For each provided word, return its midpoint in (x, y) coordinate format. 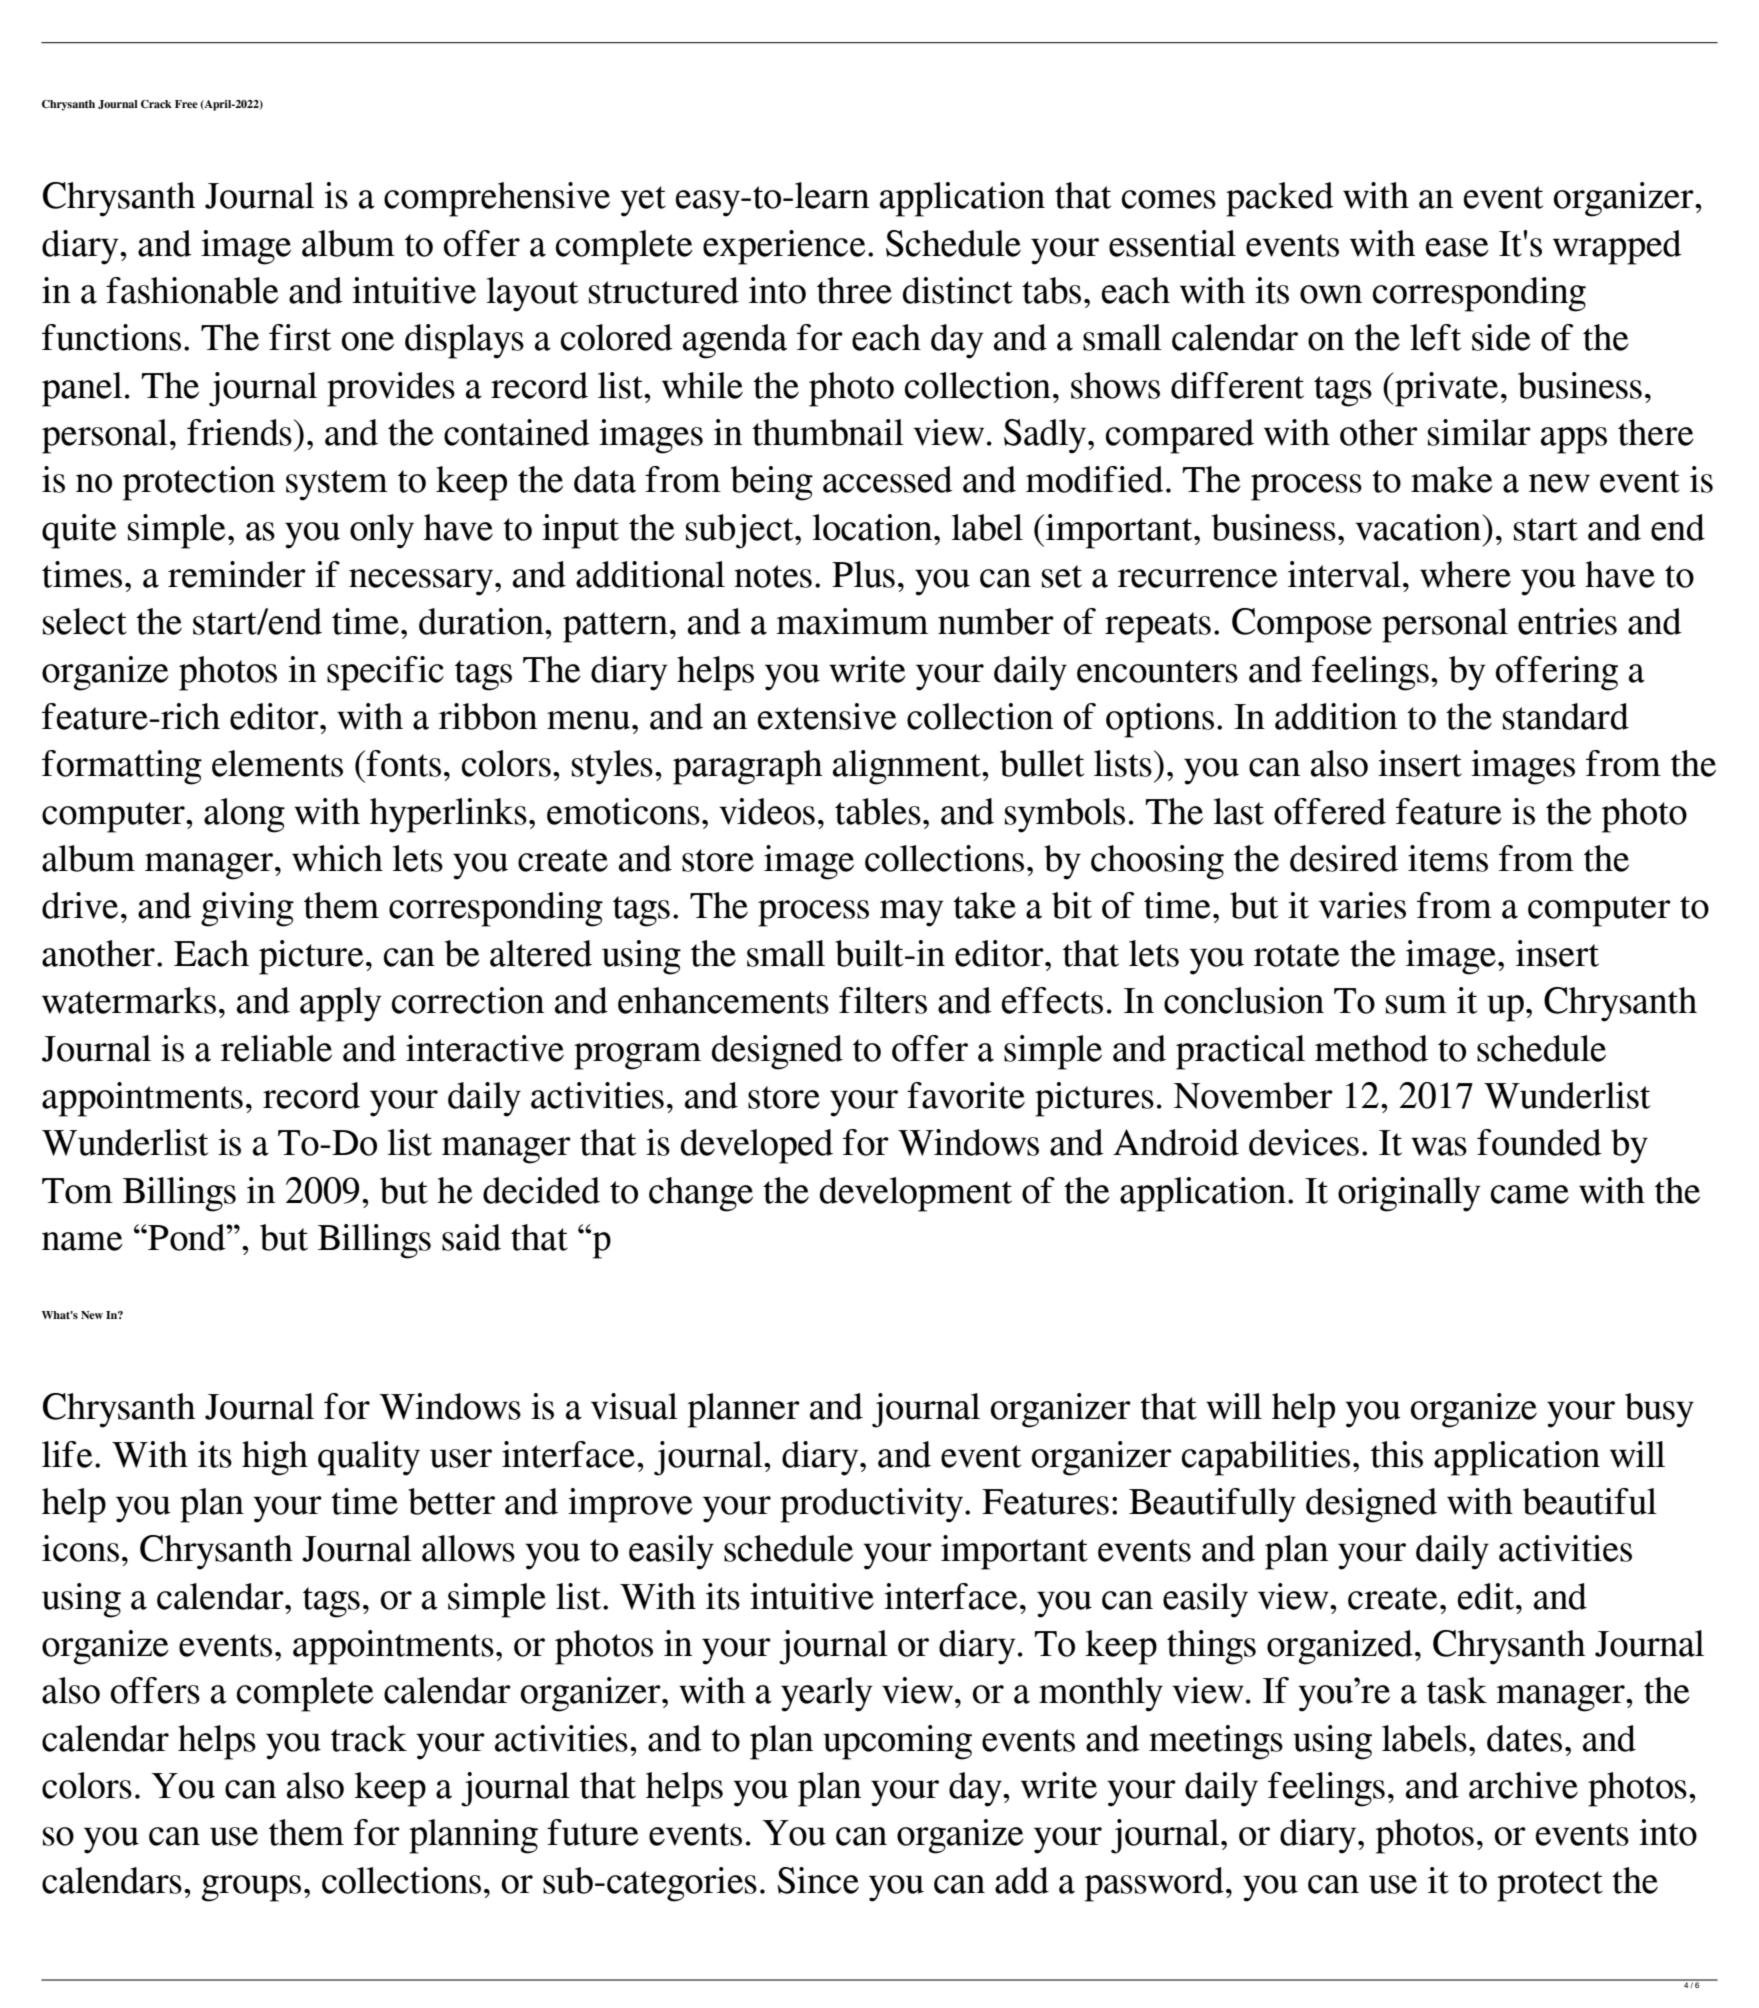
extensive (827, 716)
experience (784, 247)
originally (1409, 1194)
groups (251, 1888)
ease (1457, 247)
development (916, 1194)
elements (277, 763)
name (82, 1241)
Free (186, 104)
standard (1566, 716)
